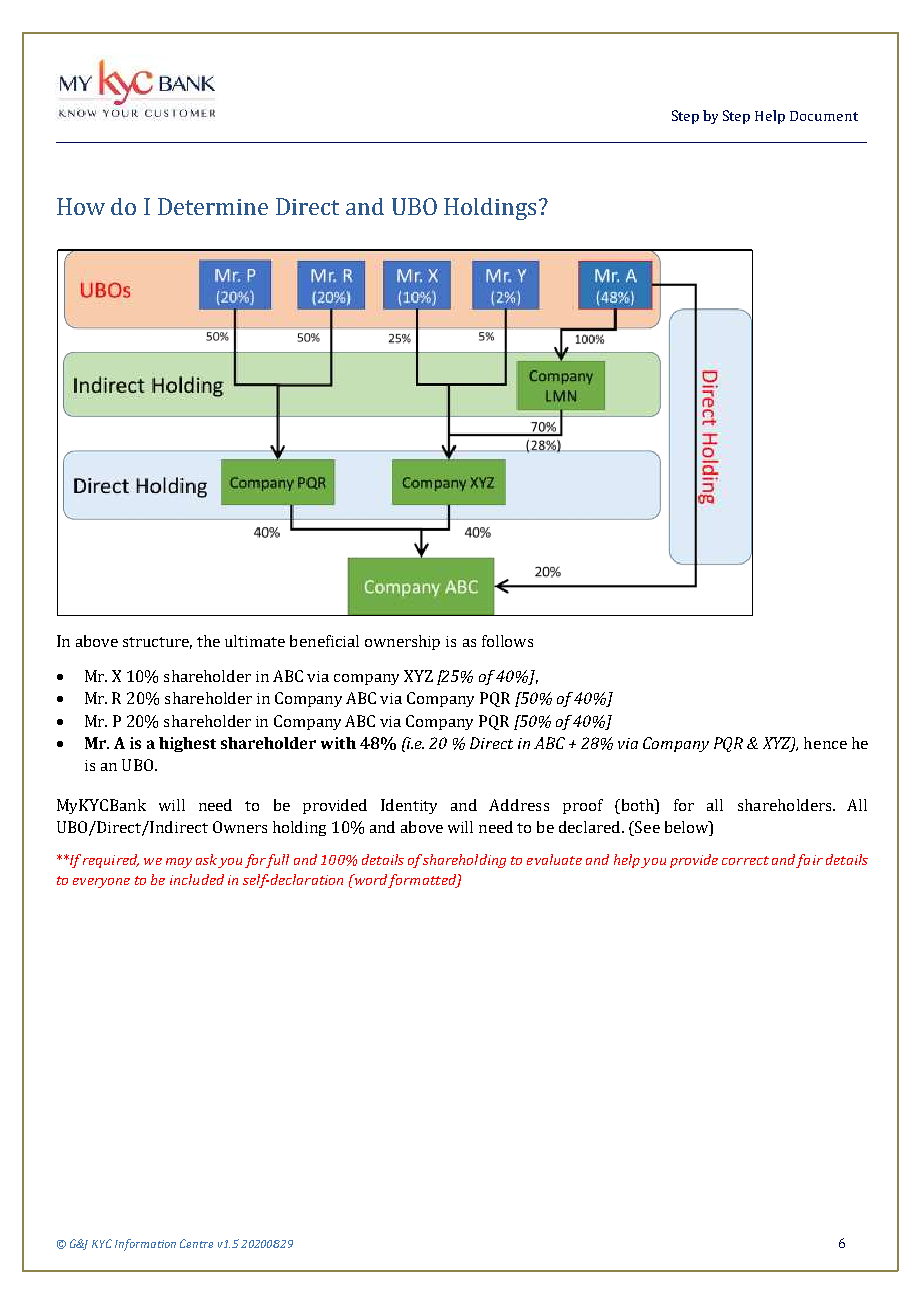 Image resolution: width=924 pixels, height=1307 pixels. I want to click on Centre, so click(196, 1243).
